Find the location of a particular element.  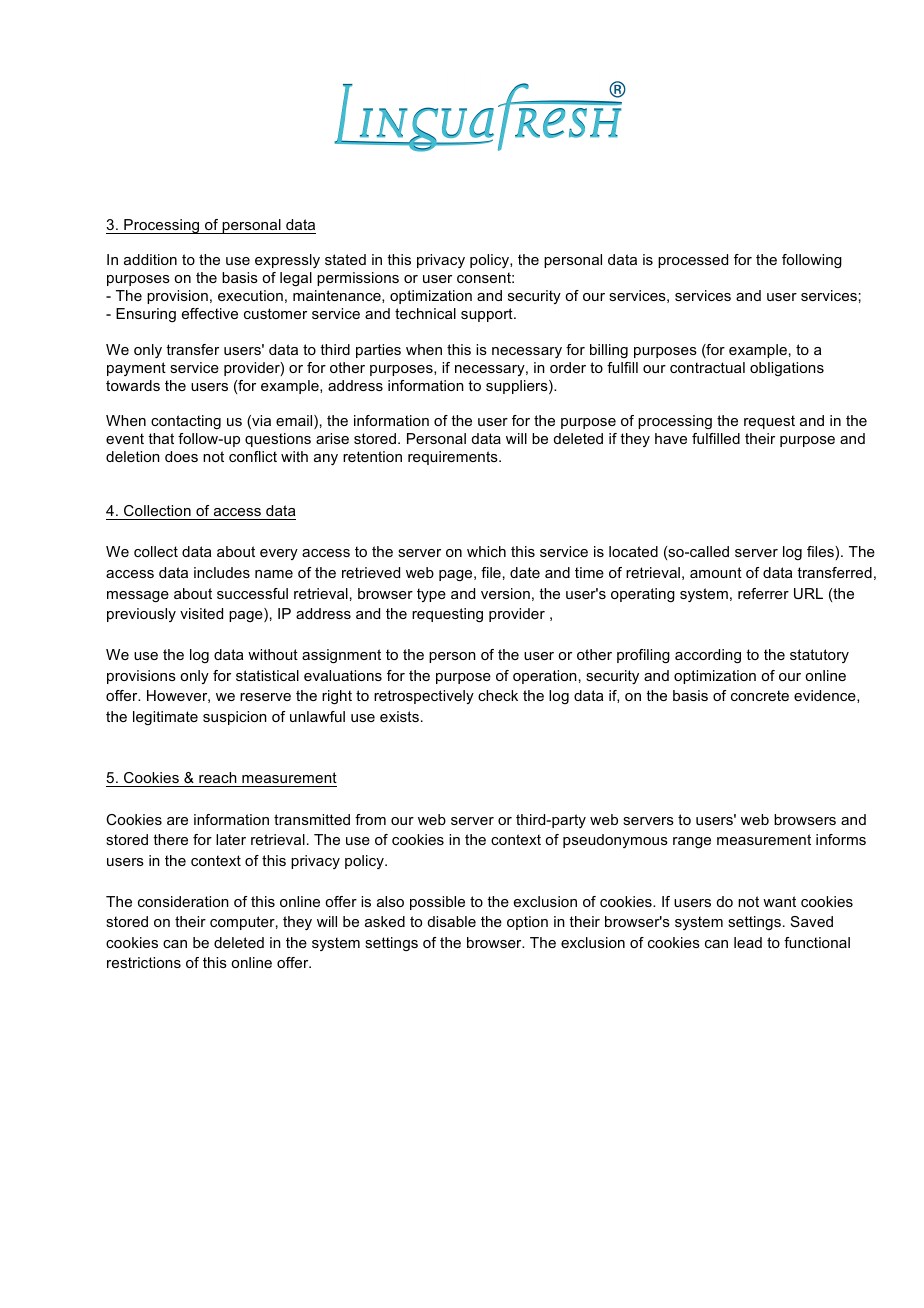

check is located at coordinates (498, 695).
